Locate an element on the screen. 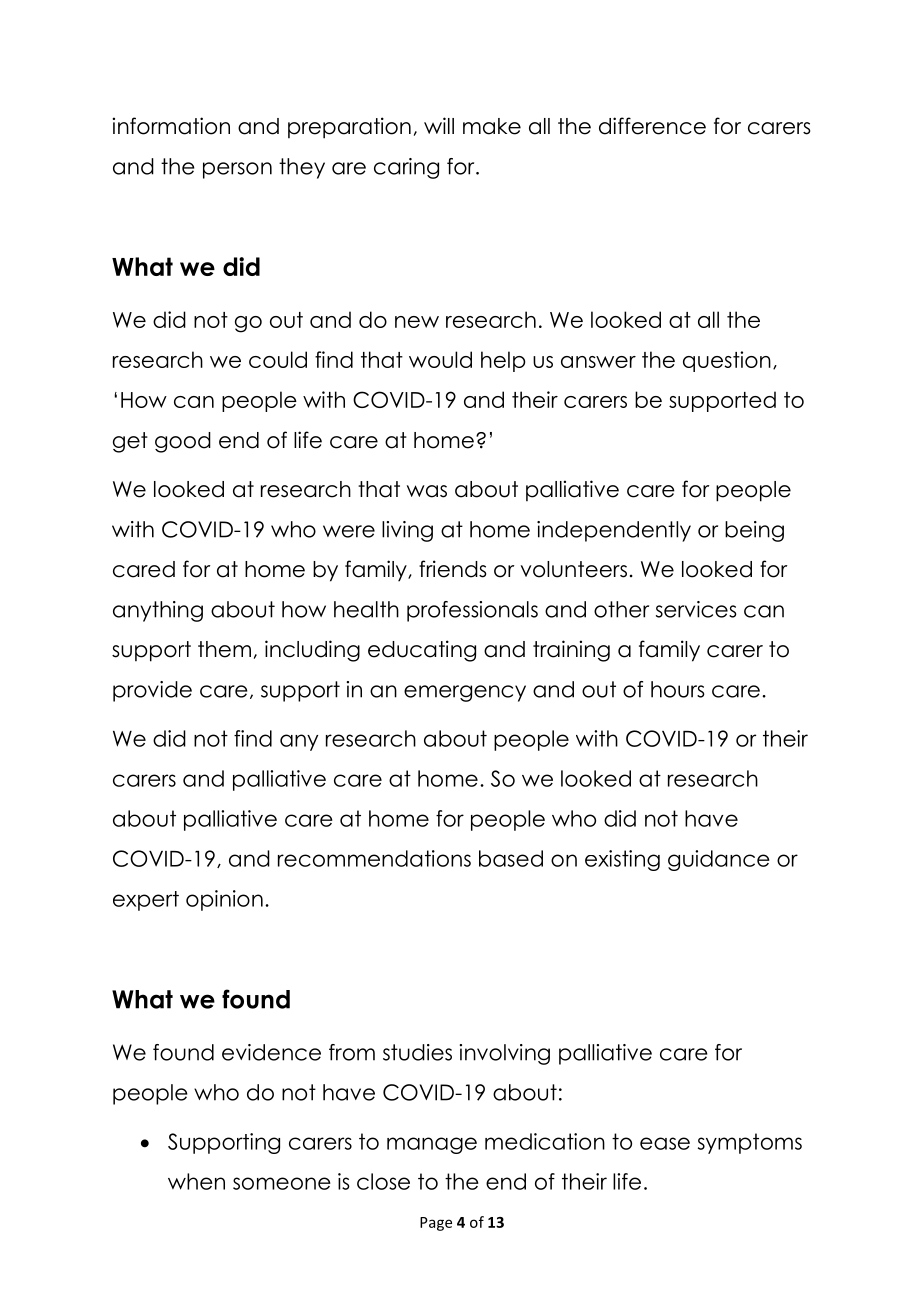 The image size is (924, 1308). person is located at coordinates (237, 170).
